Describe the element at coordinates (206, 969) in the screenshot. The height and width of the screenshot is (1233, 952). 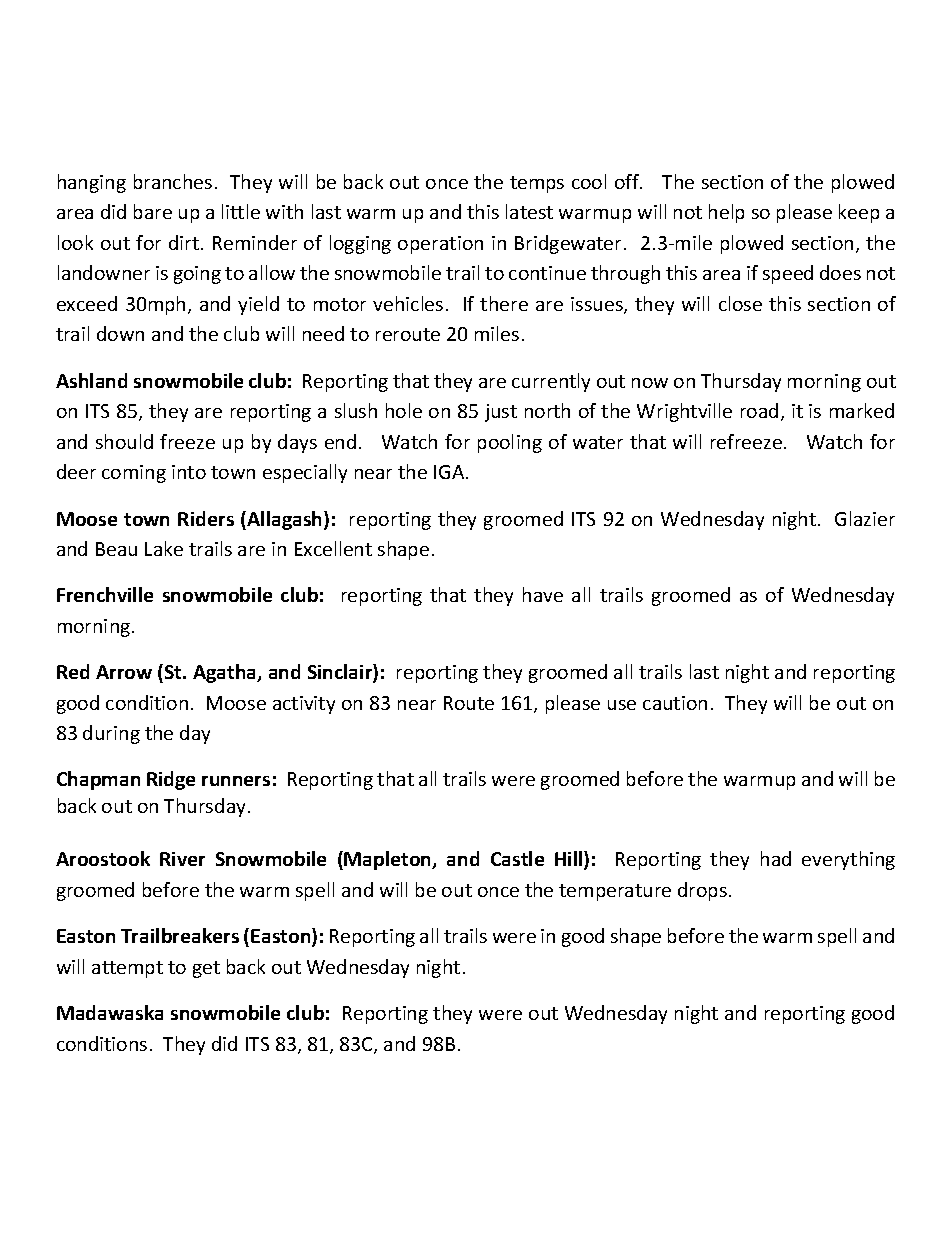
I see `get` at that location.
